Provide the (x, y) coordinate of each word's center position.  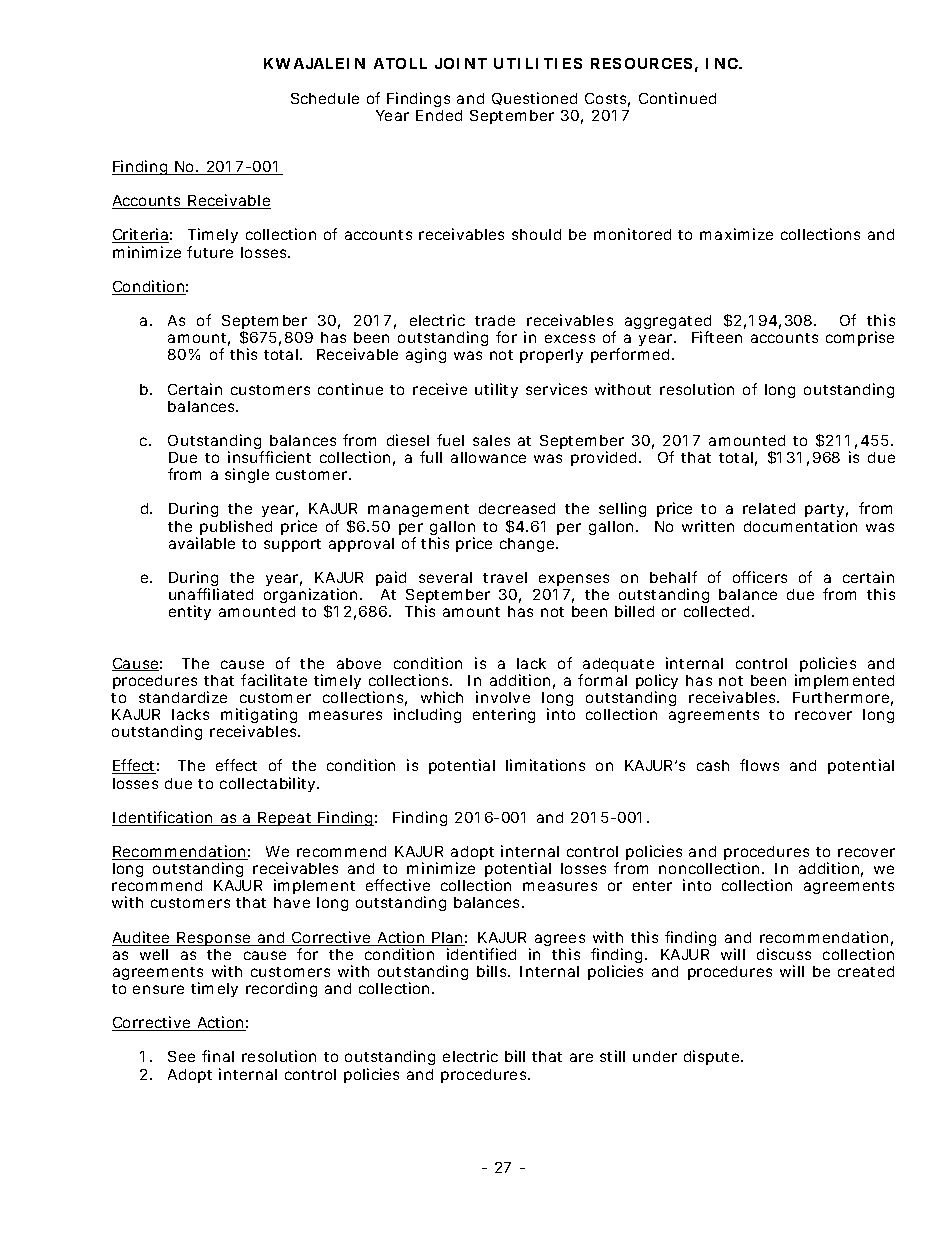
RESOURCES (644, 65)
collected (719, 611)
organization (314, 597)
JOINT (461, 63)
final (218, 1056)
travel (505, 577)
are (581, 1057)
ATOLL (400, 63)
